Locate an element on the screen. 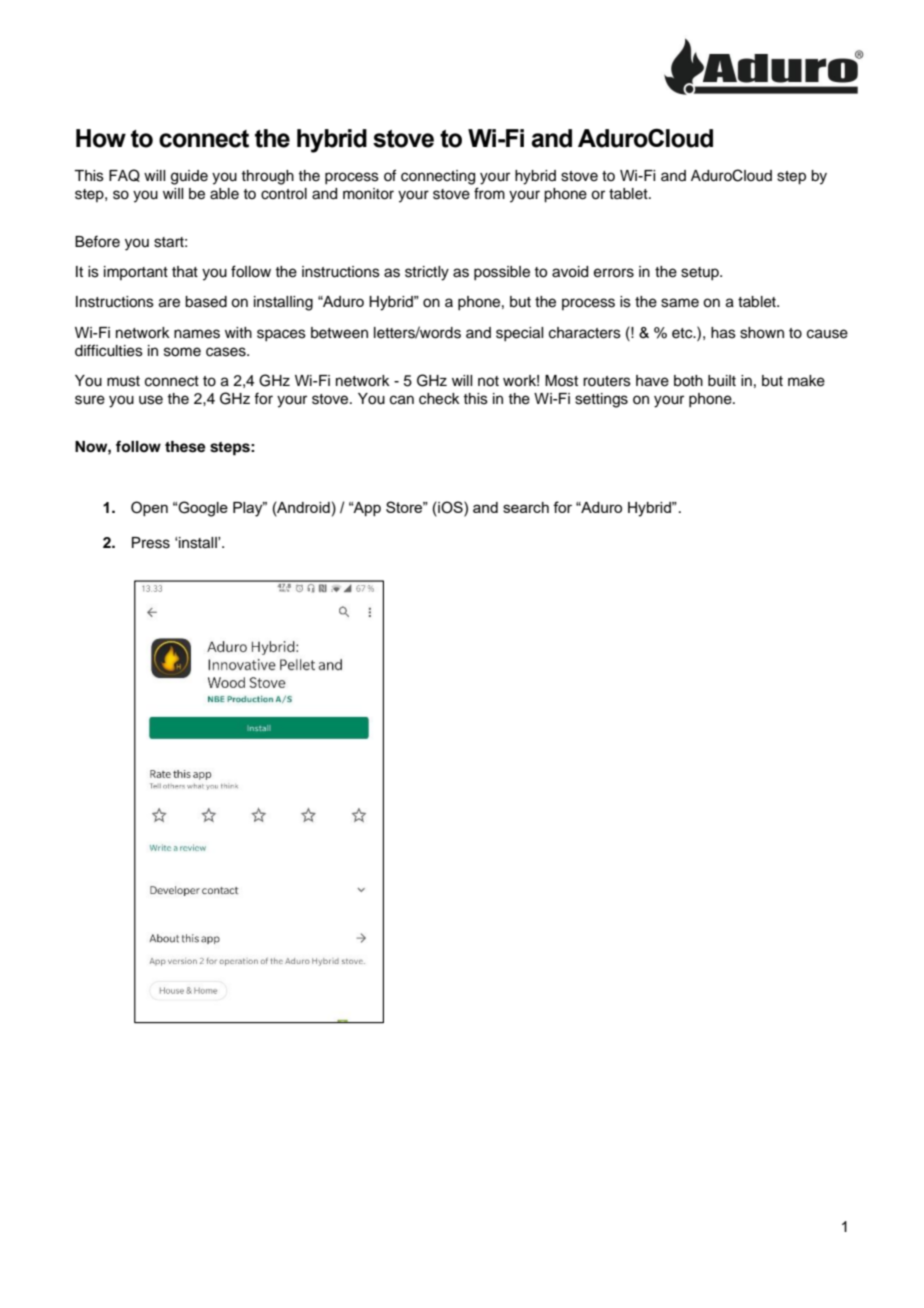 This screenshot has width=924, height=1308. errors is located at coordinates (614, 273).
